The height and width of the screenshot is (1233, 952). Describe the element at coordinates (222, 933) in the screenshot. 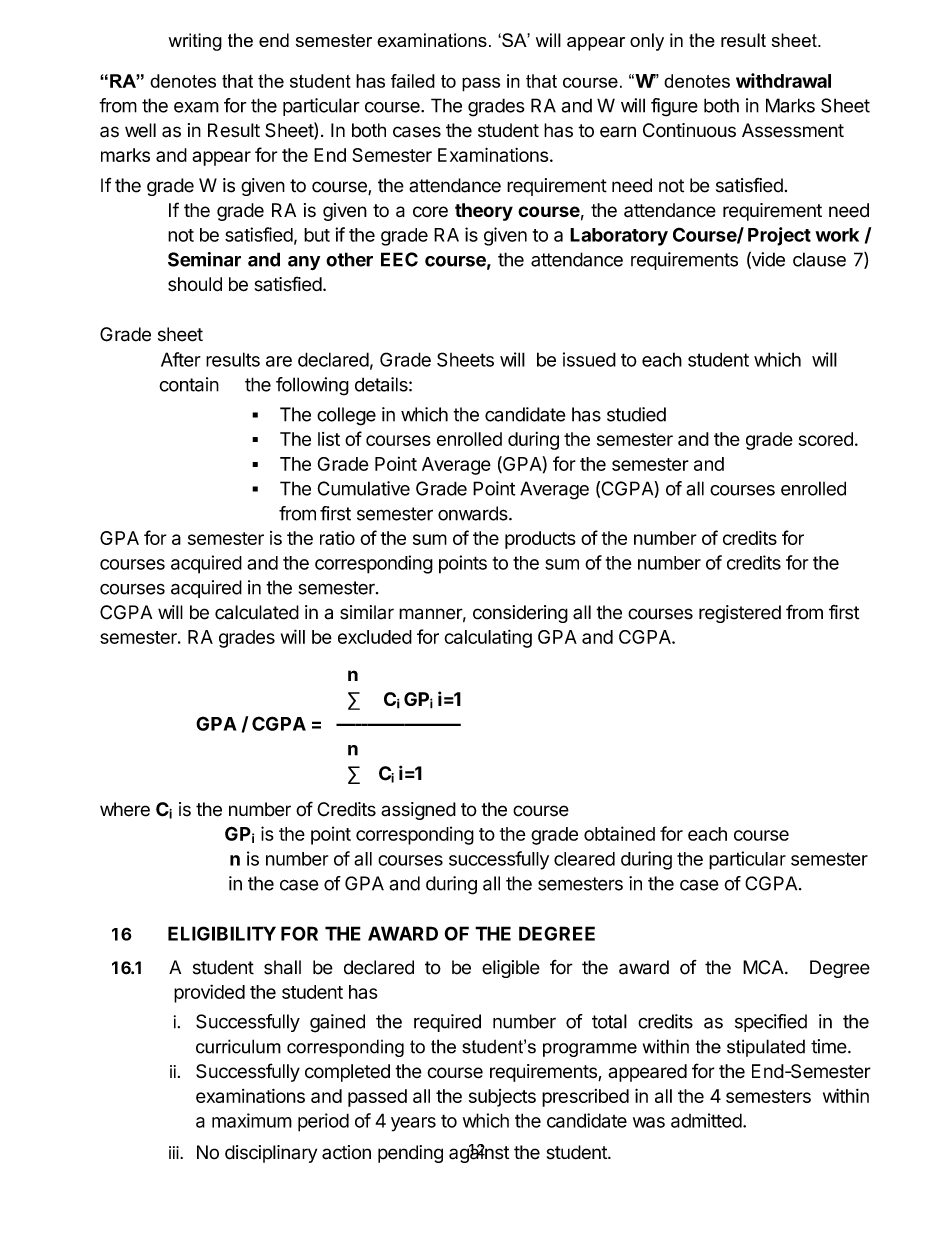

I see `ELIGIBILITY` at that location.
